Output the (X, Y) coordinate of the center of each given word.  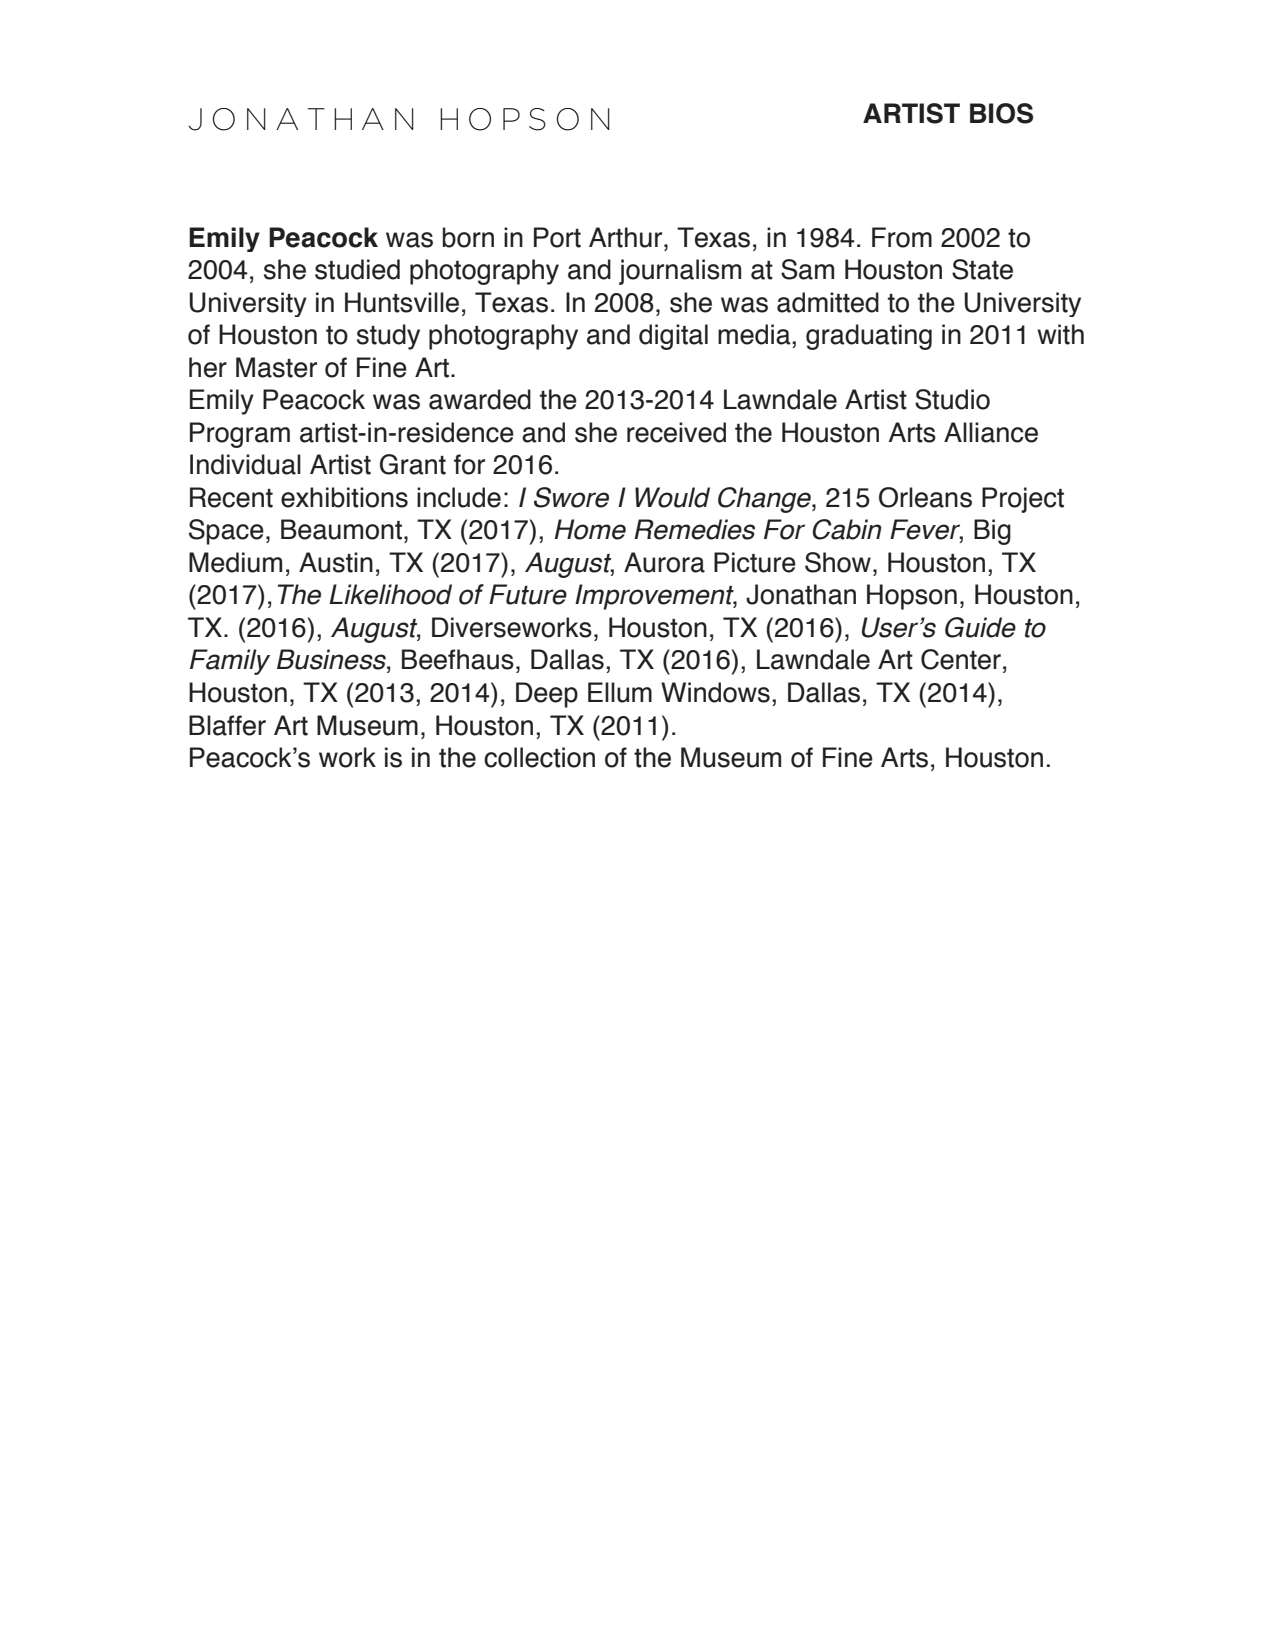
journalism (680, 272)
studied (357, 269)
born (468, 237)
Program (240, 435)
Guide (980, 627)
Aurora (664, 562)
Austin (336, 562)
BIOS (1001, 113)
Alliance (991, 432)
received (676, 432)
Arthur (627, 237)
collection (539, 757)
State (982, 269)
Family (230, 662)
